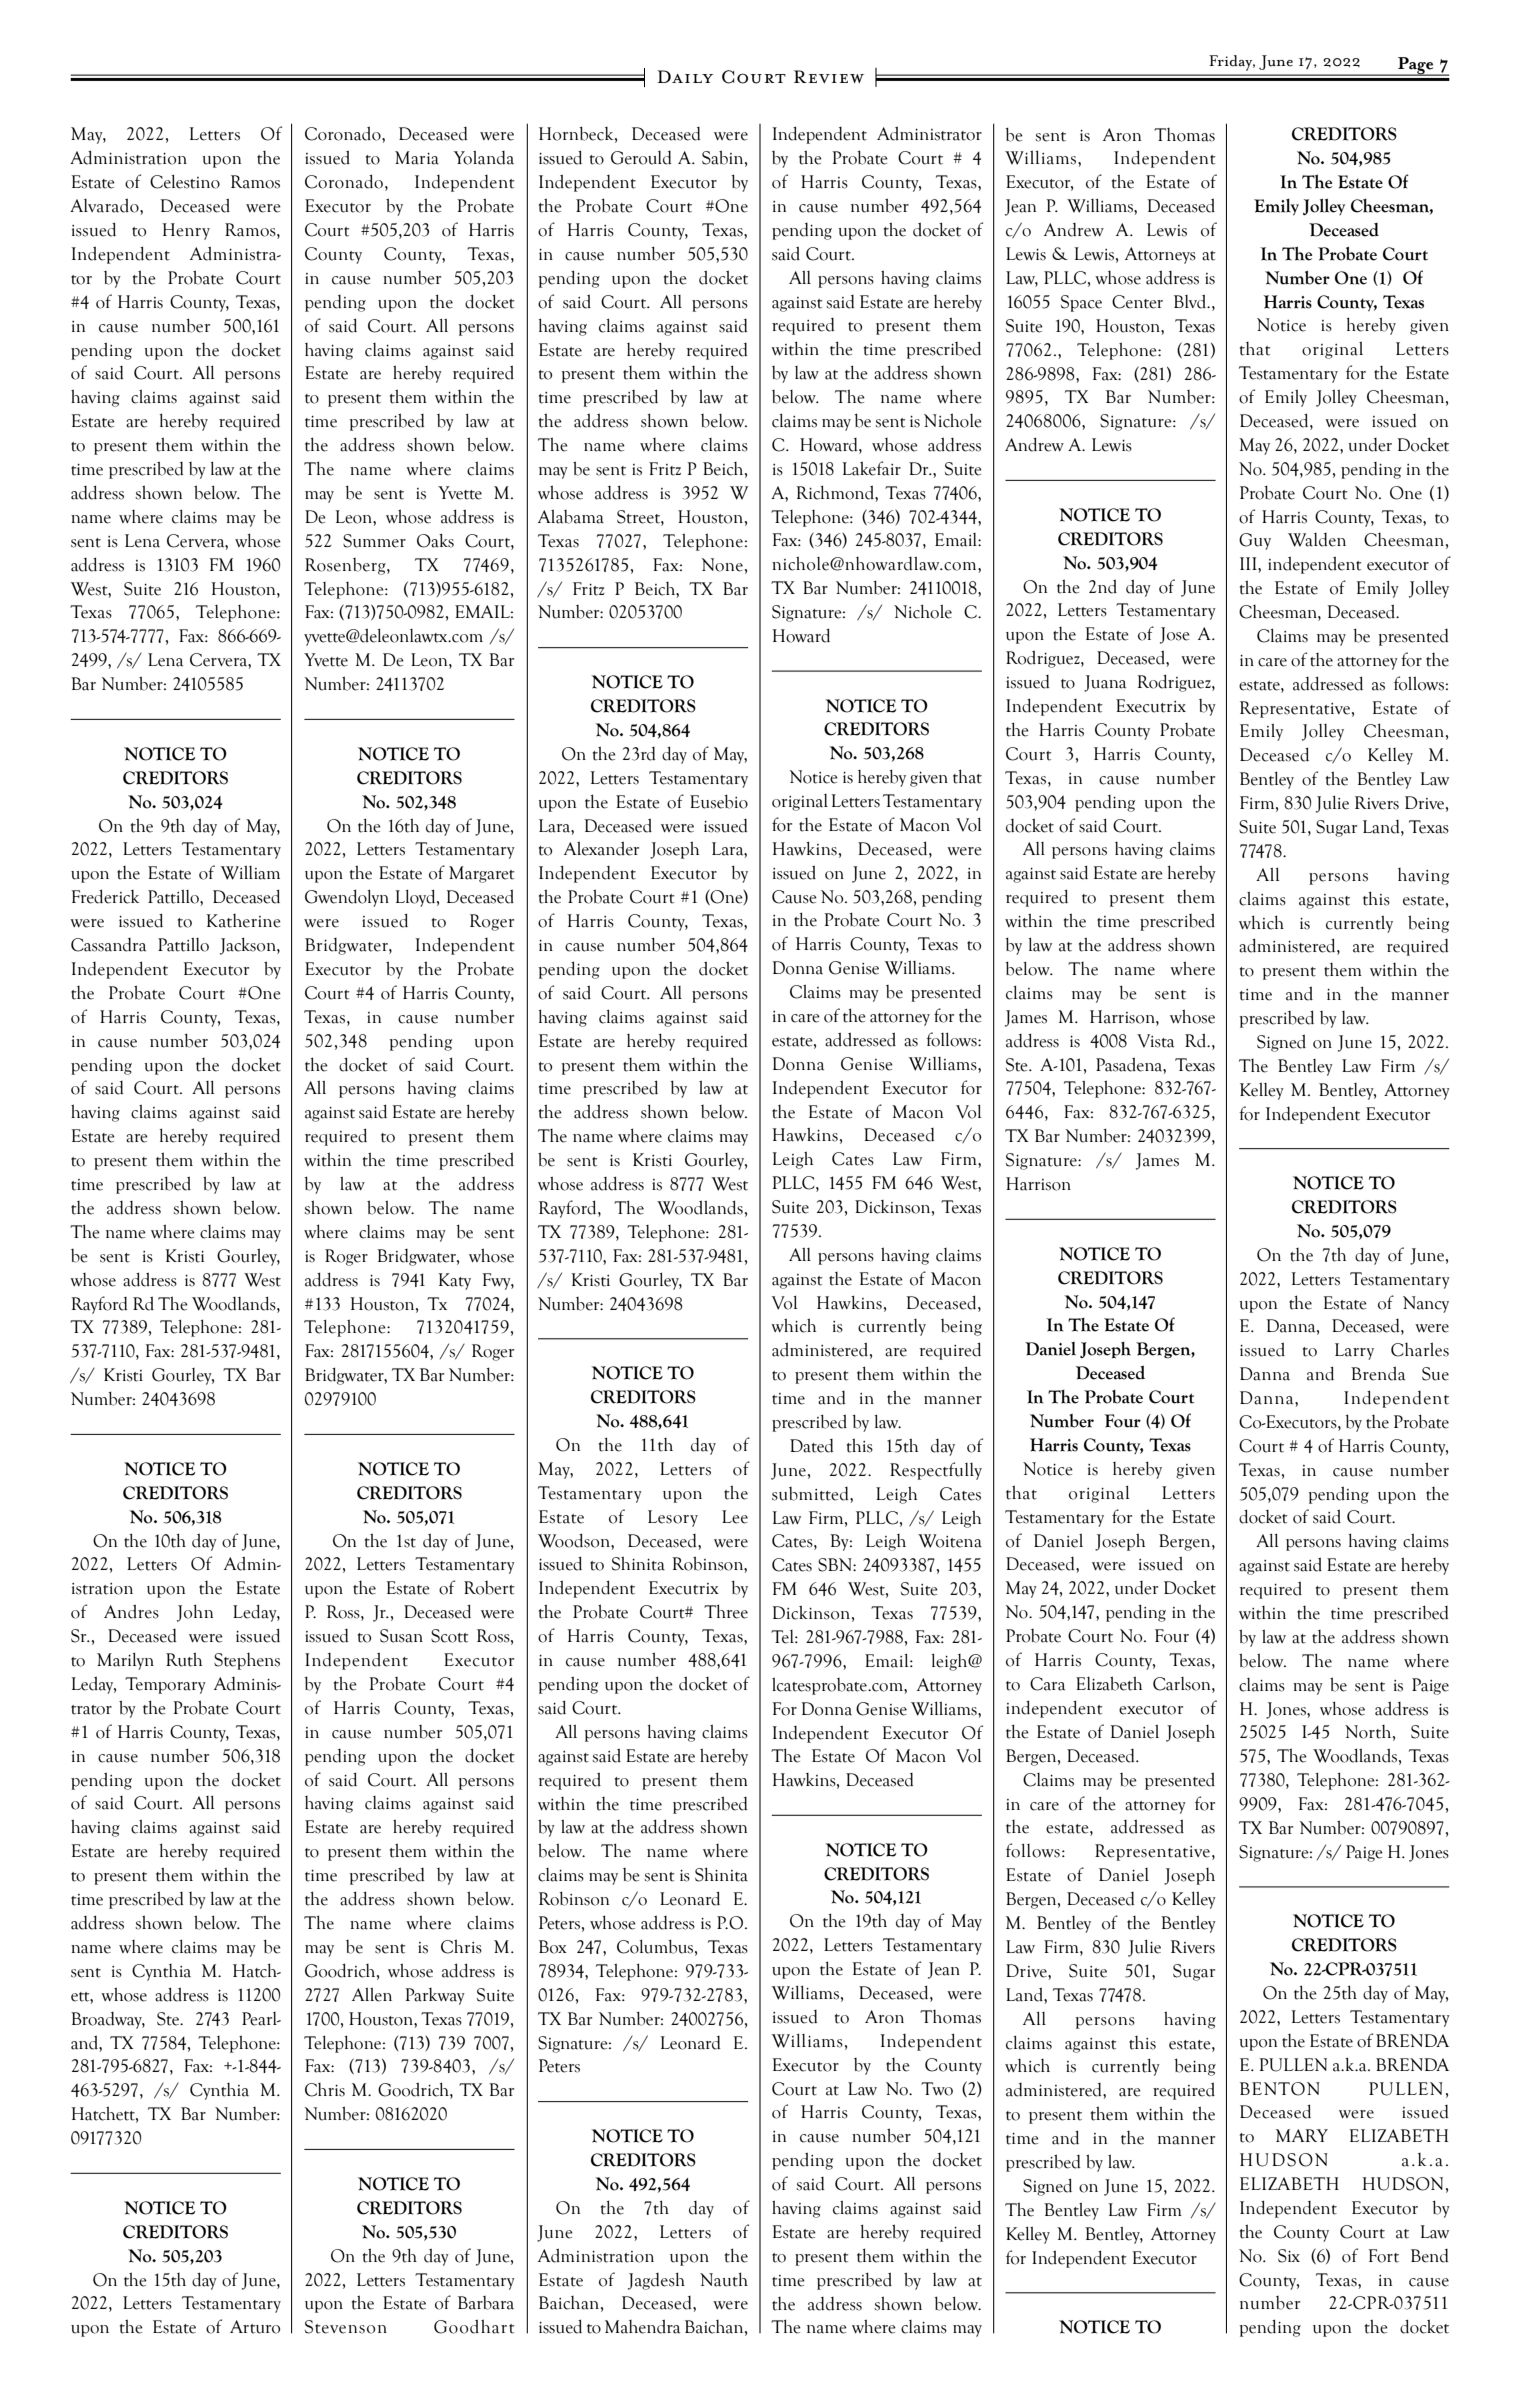 The image size is (1520, 2404). I want to click on Larry, so click(1354, 1351).
